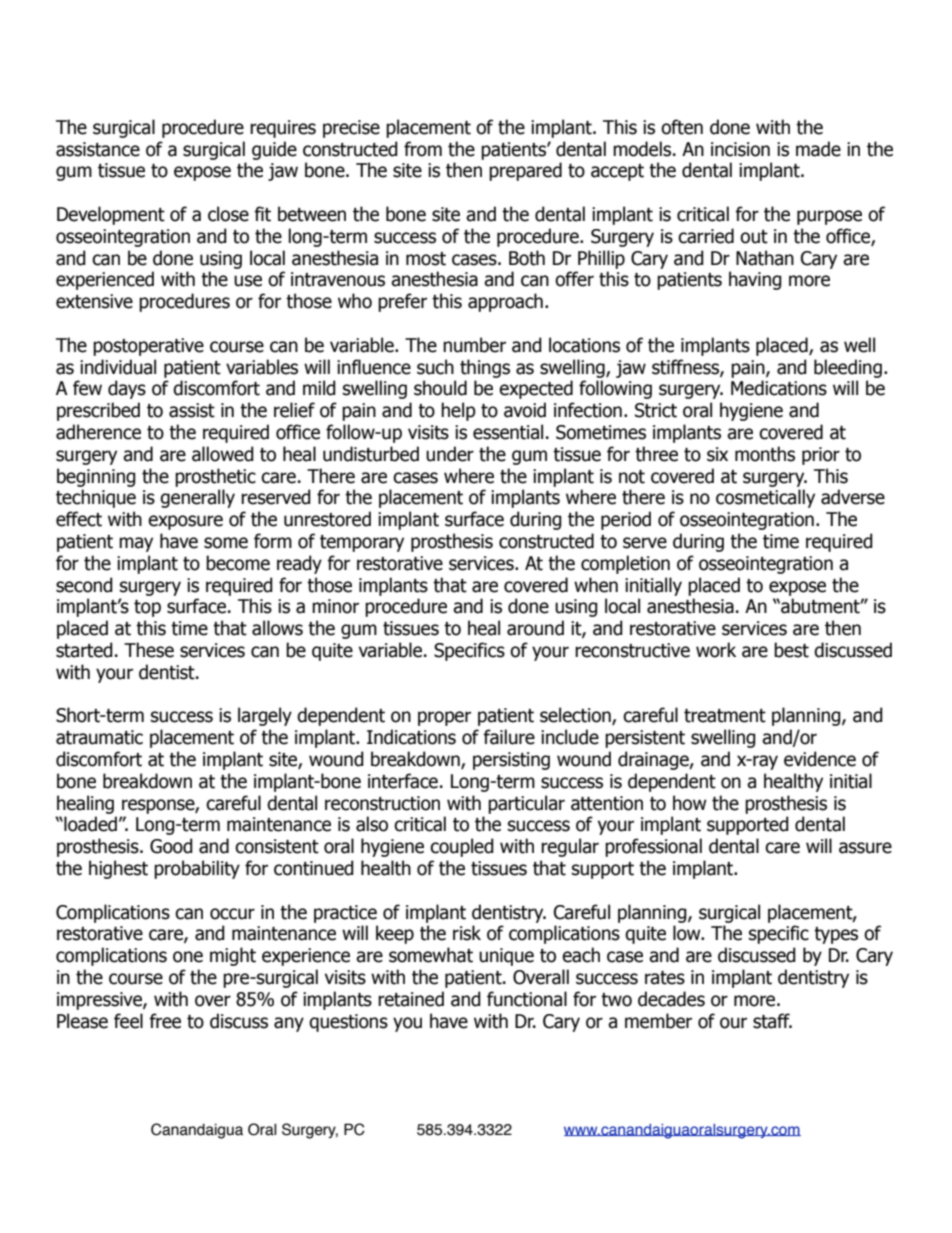  What do you see at coordinates (740, 149) in the screenshot?
I see `incision` at bounding box center [740, 149].
